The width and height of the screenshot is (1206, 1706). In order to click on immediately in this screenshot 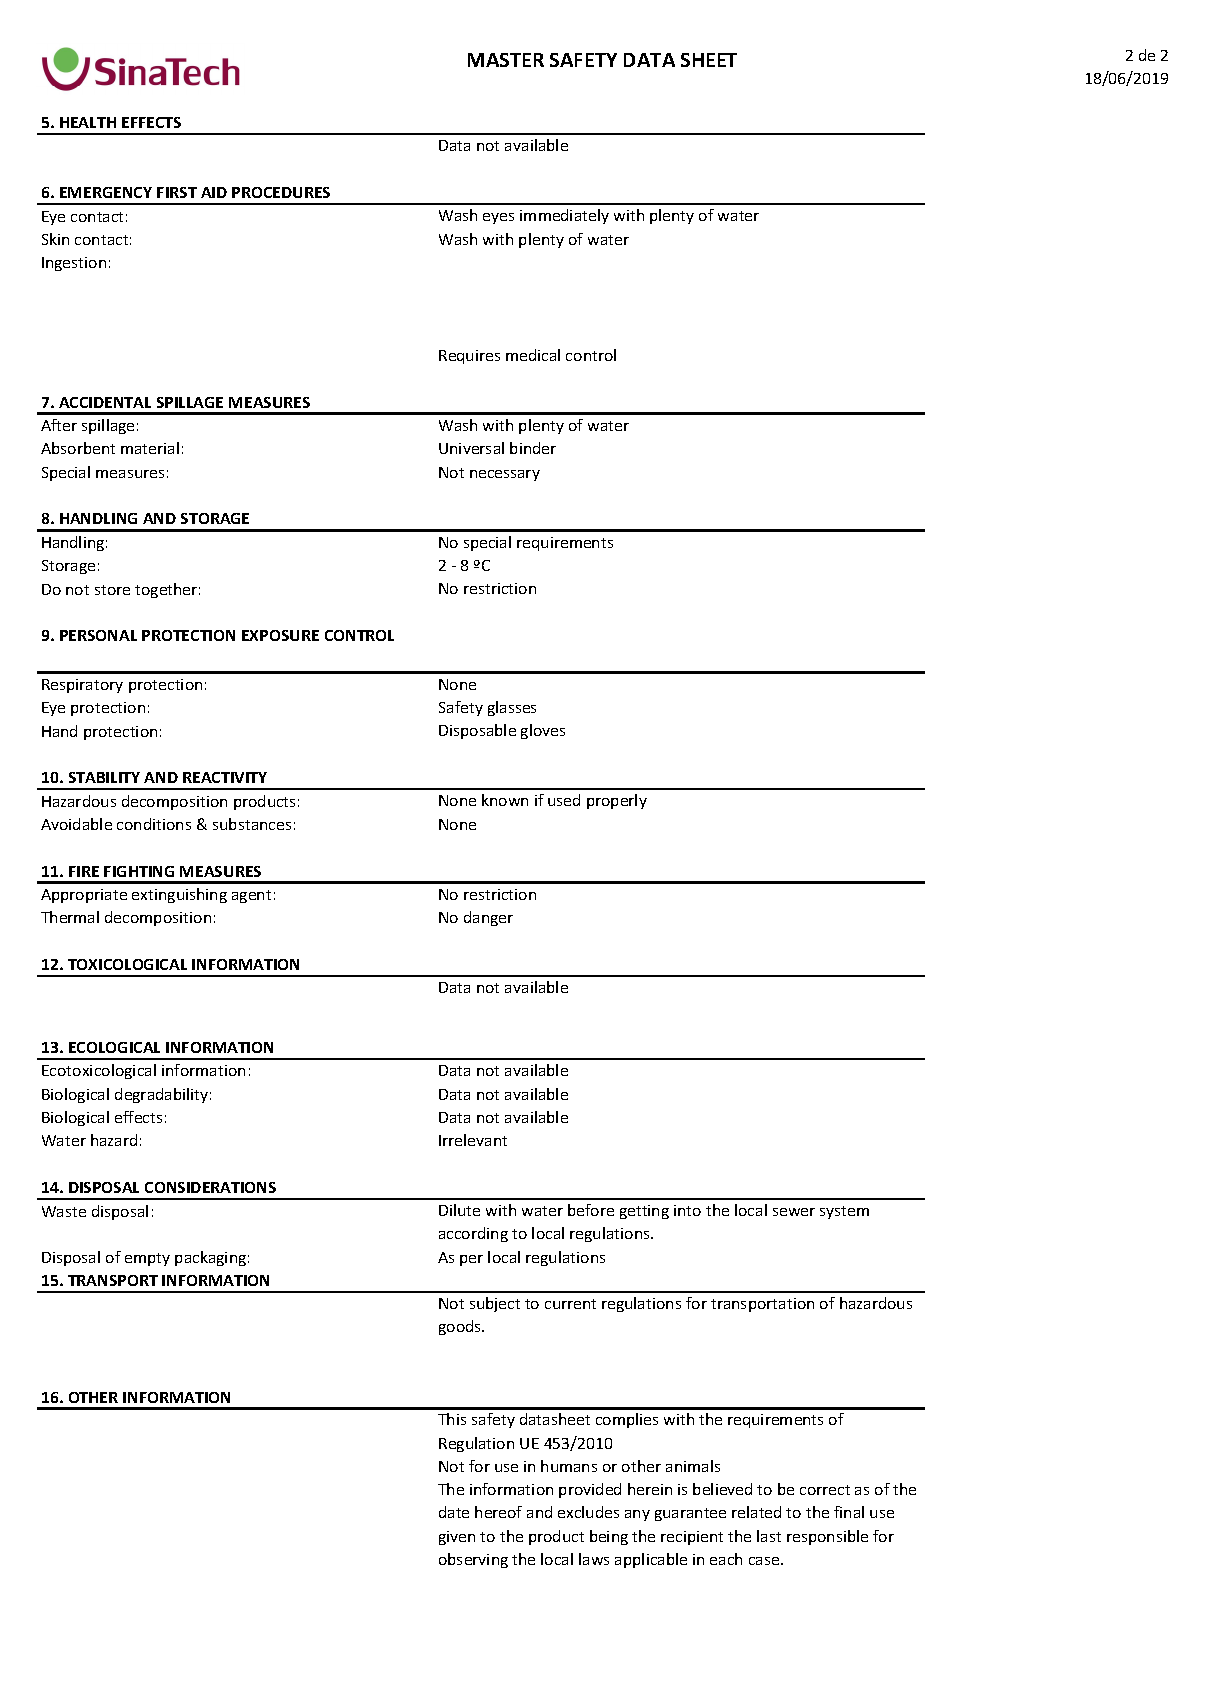, I will do `click(564, 216)`.
